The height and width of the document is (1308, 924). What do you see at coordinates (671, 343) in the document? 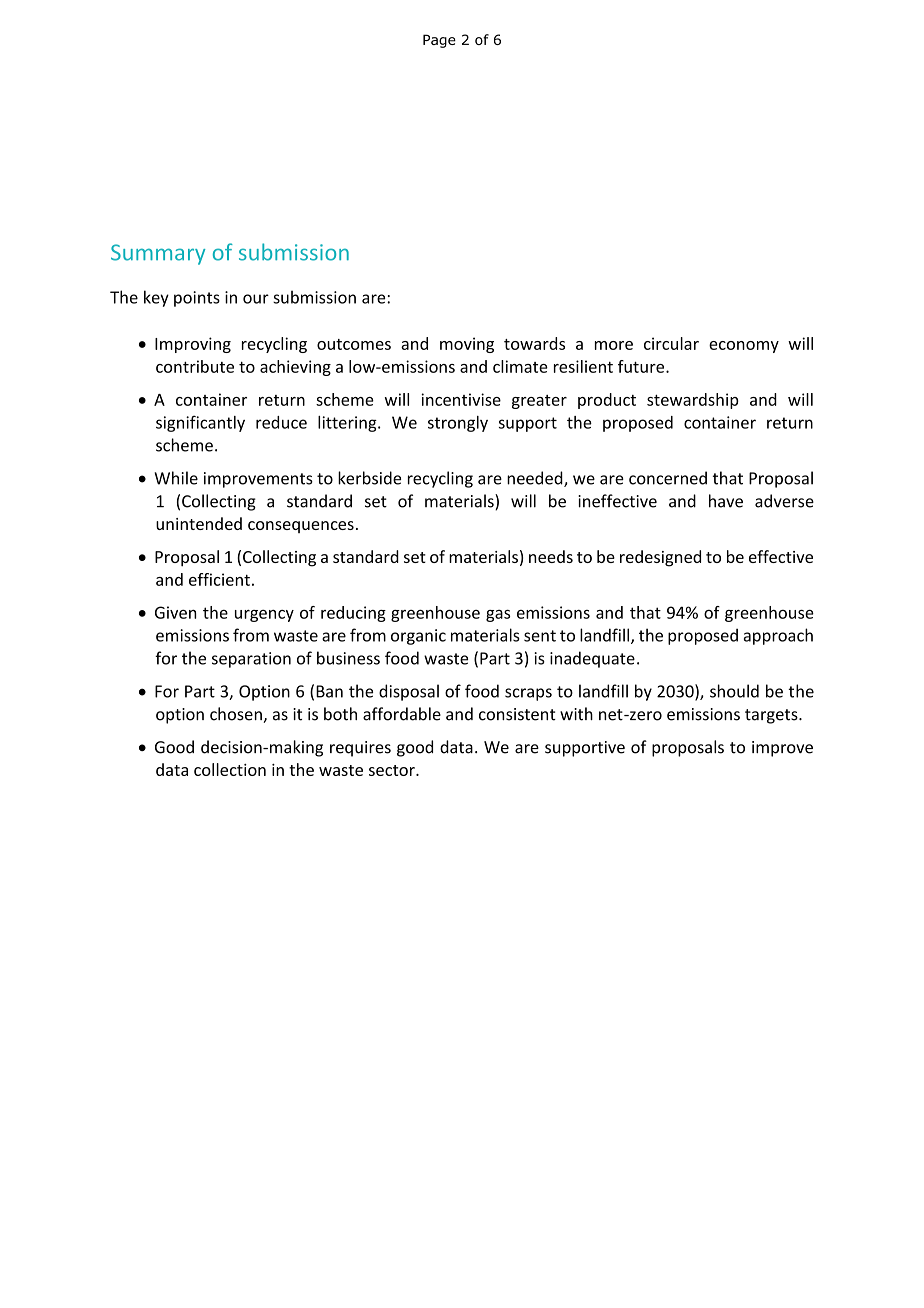
I see `circular` at bounding box center [671, 343].
